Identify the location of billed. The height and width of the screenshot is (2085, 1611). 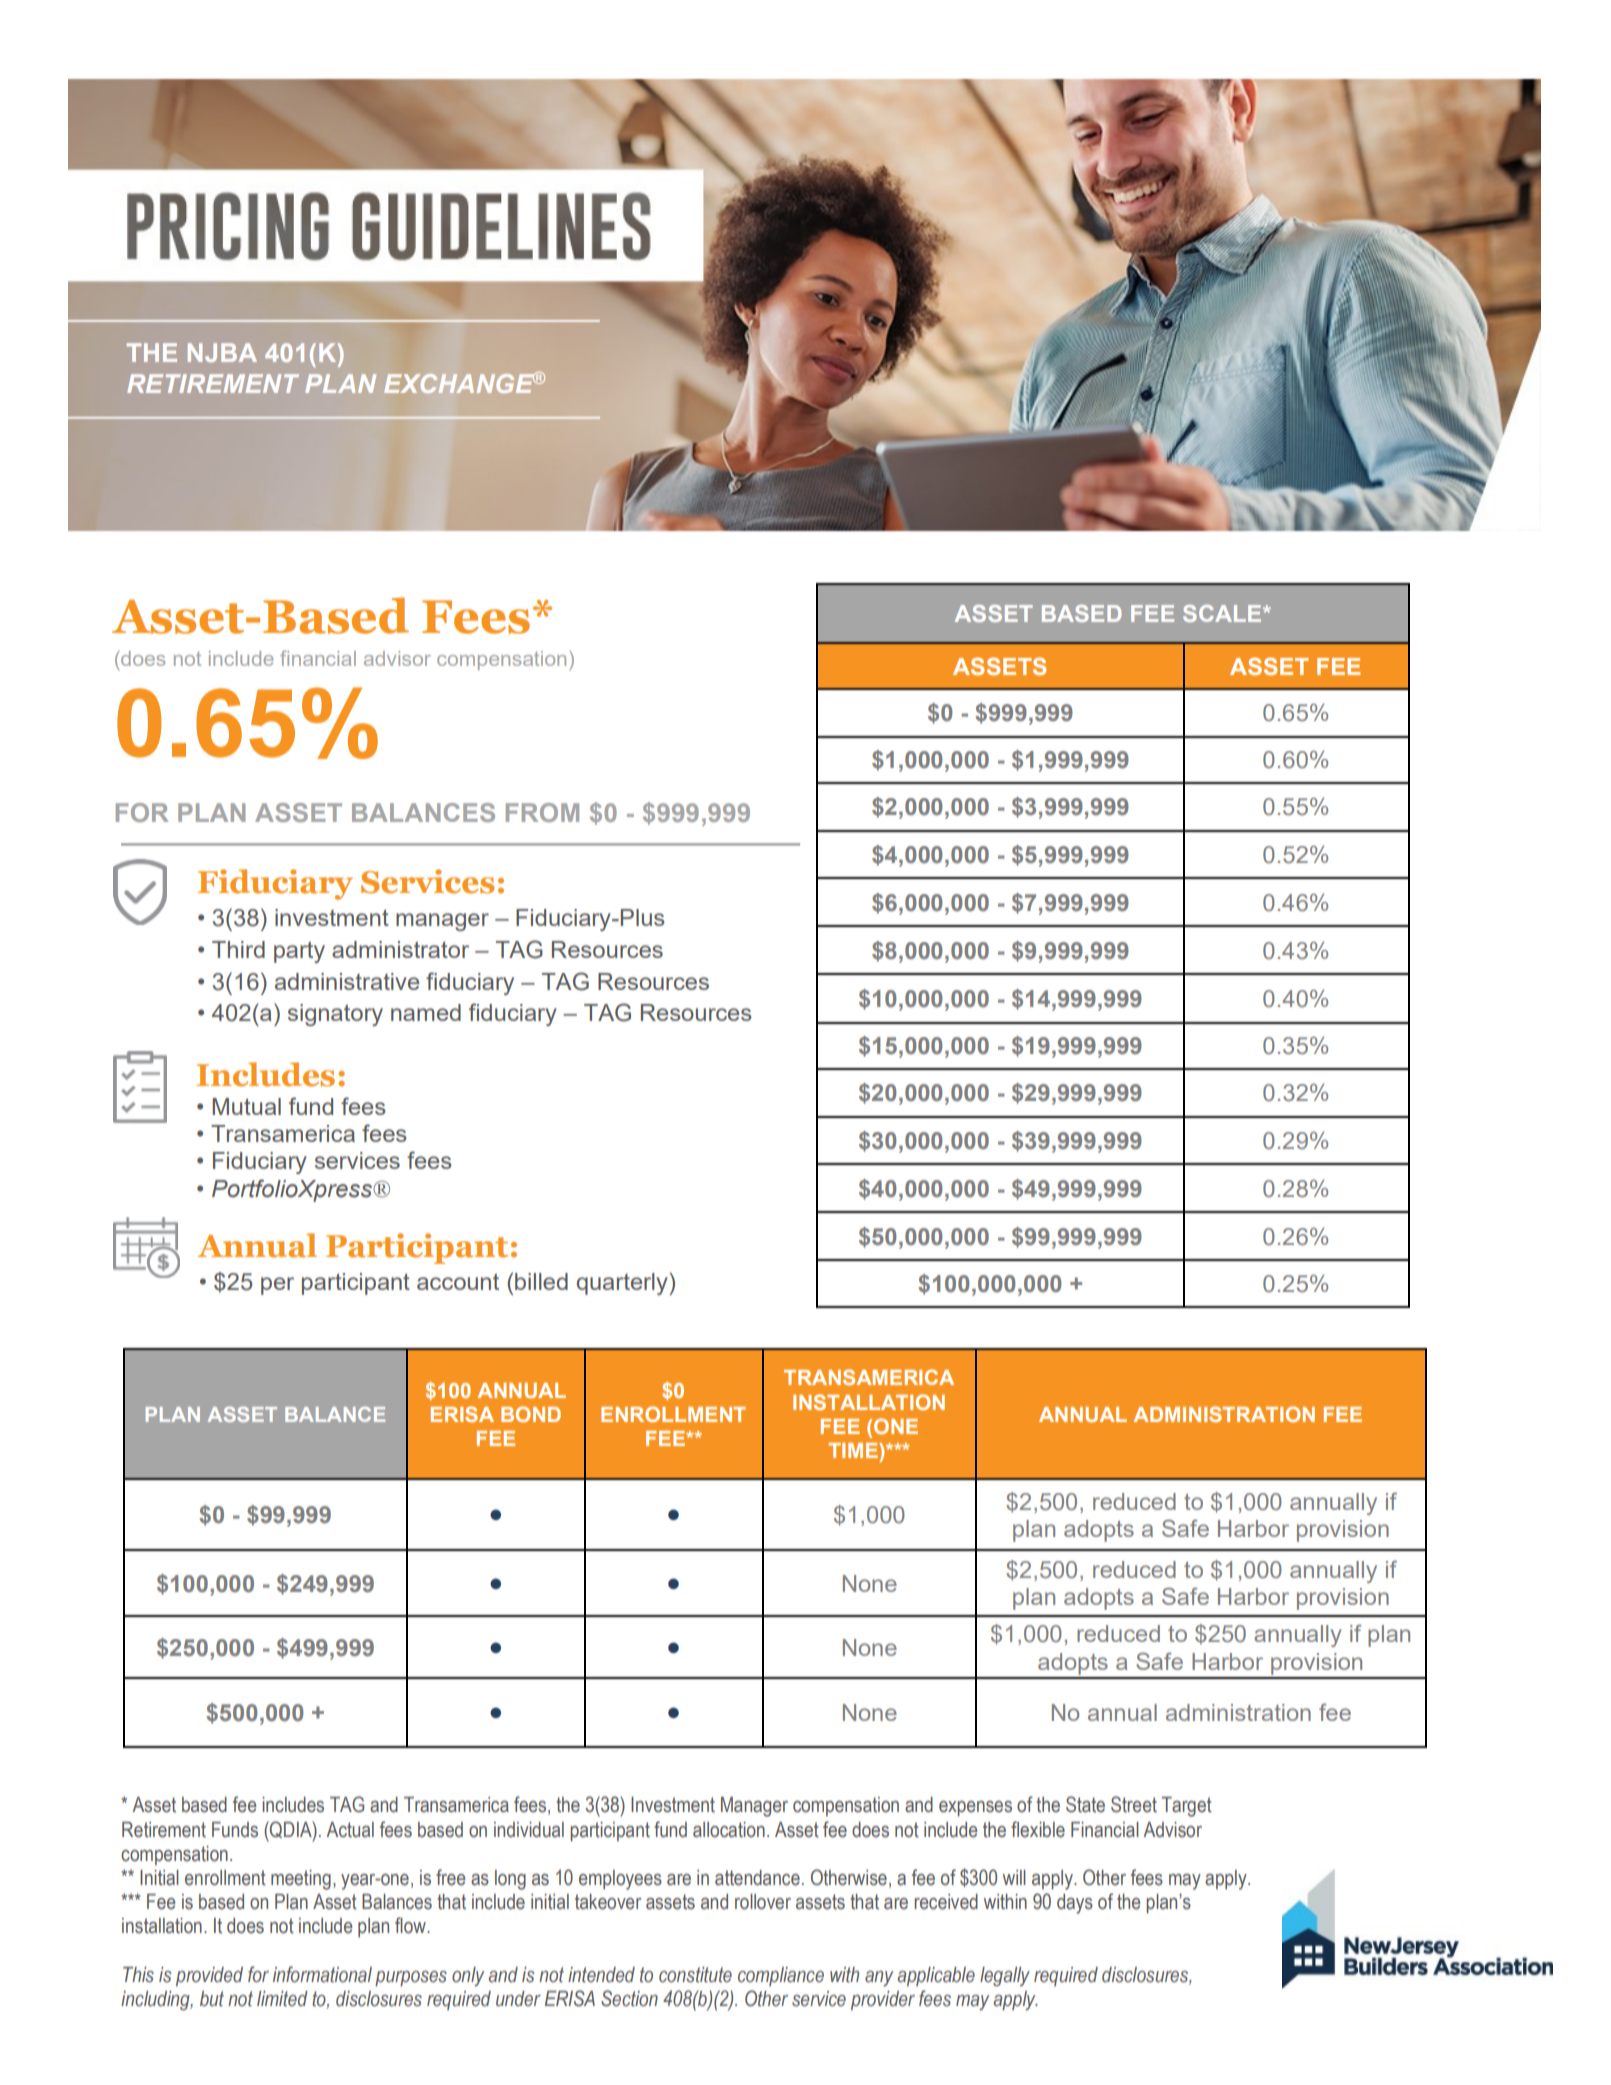
(541, 1281).
